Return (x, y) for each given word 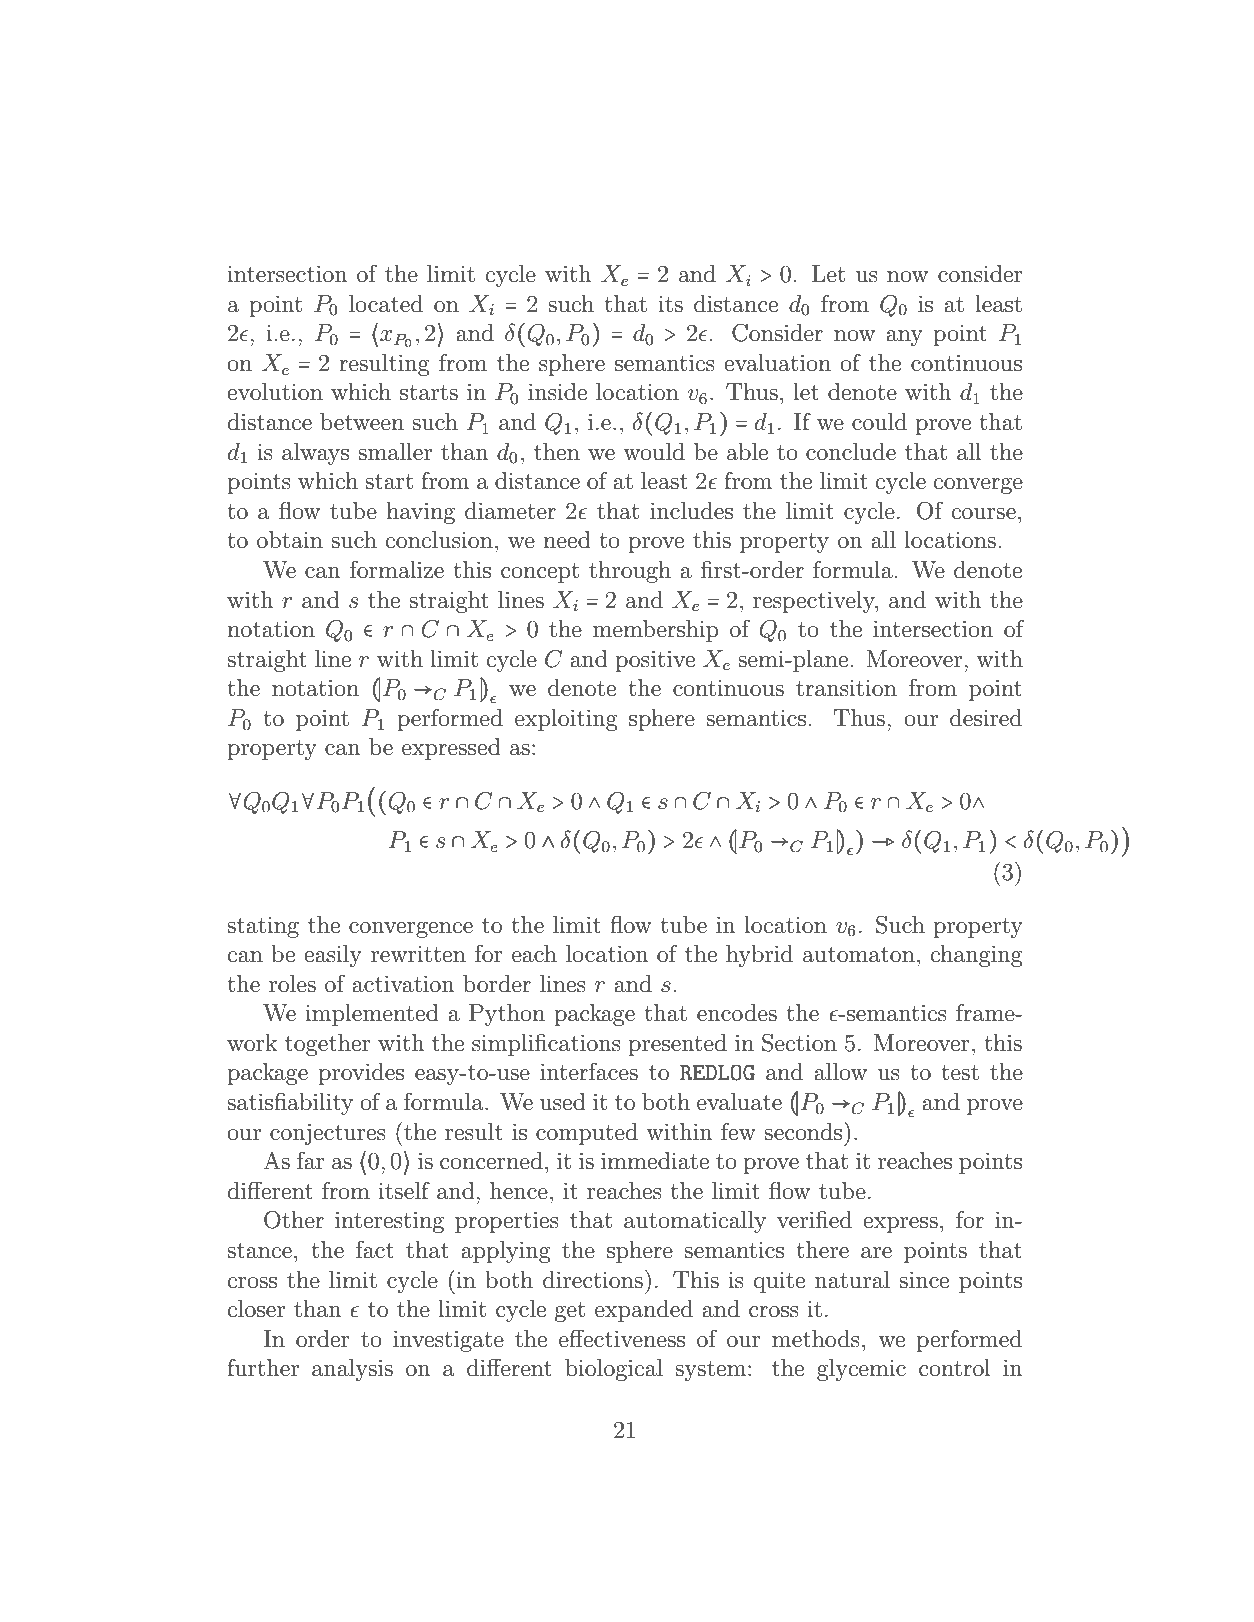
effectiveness (622, 1338)
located (386, 304)
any (904, 338)
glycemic (861, 1370)
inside (557, 392)
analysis (352, 1370)
